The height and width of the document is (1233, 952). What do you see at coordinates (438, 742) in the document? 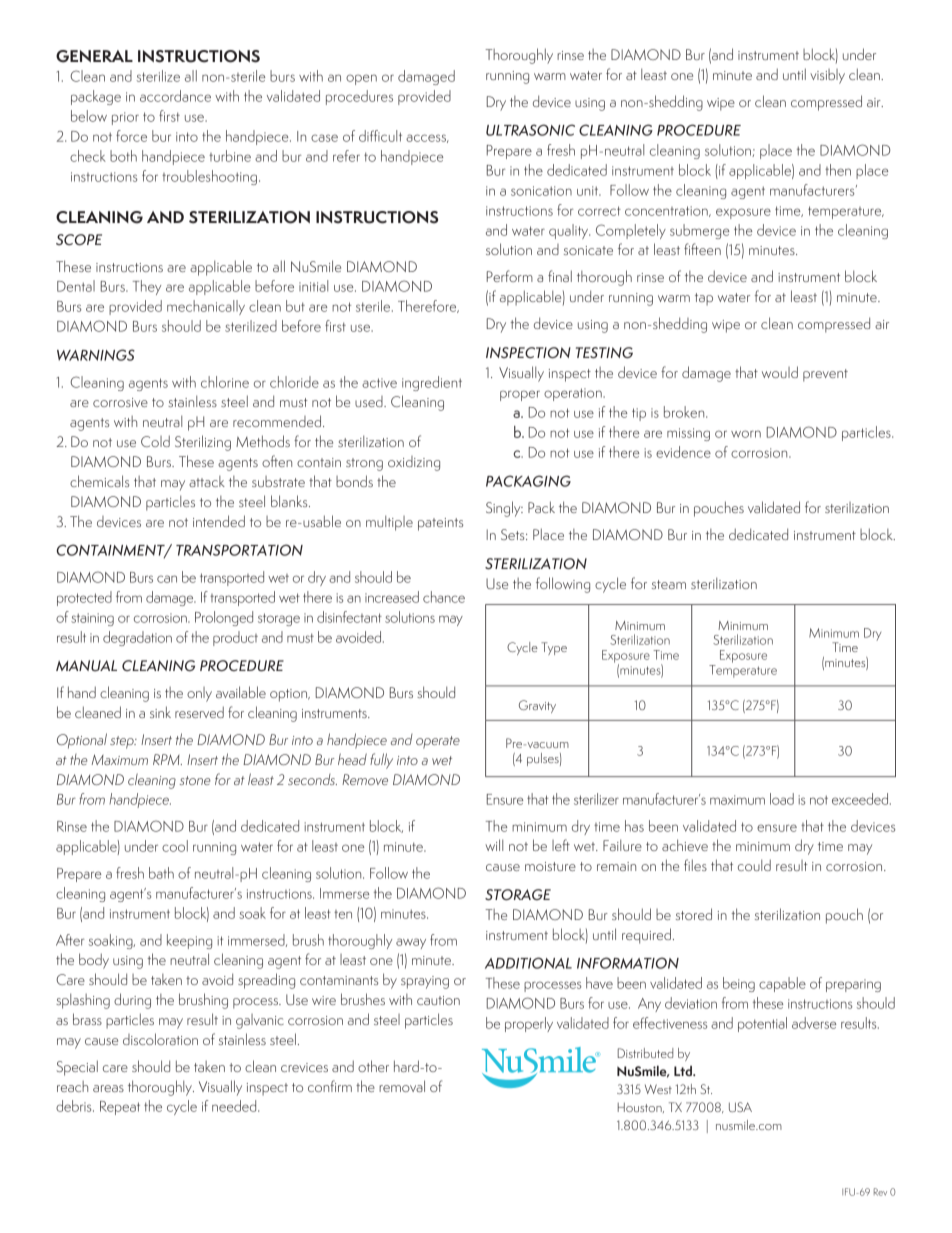
I see `operate` at bounding box center [438, 742].
